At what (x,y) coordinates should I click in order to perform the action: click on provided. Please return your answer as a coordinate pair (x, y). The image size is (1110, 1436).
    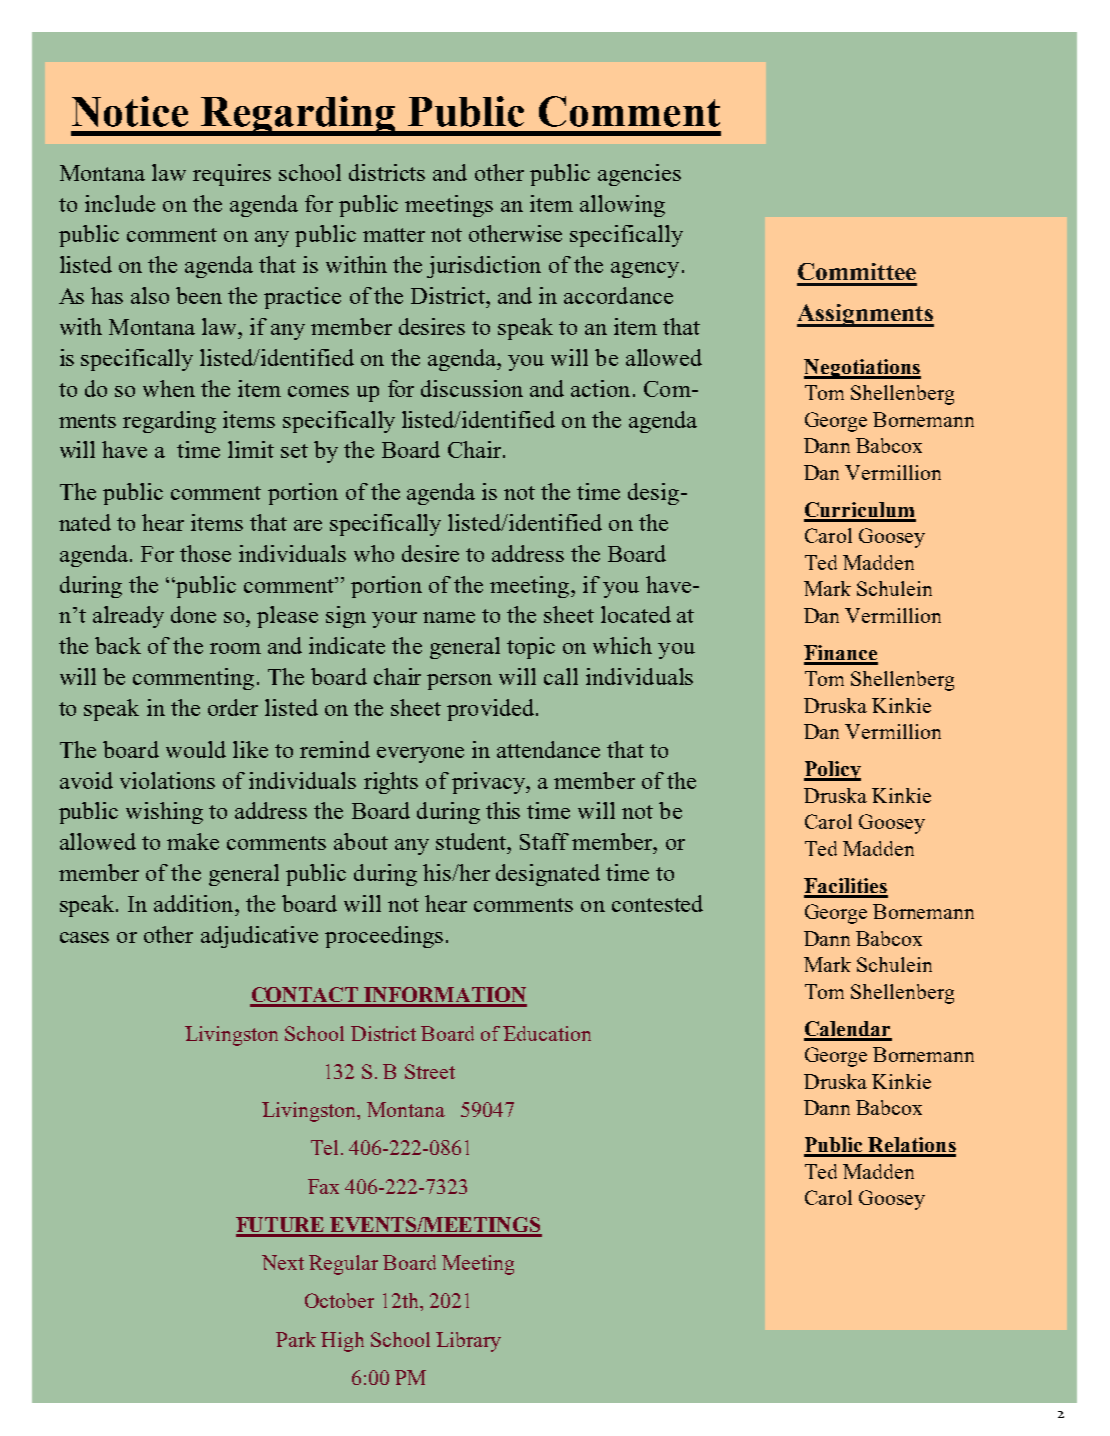
    Looking at the image, I should click on (492, 710).
